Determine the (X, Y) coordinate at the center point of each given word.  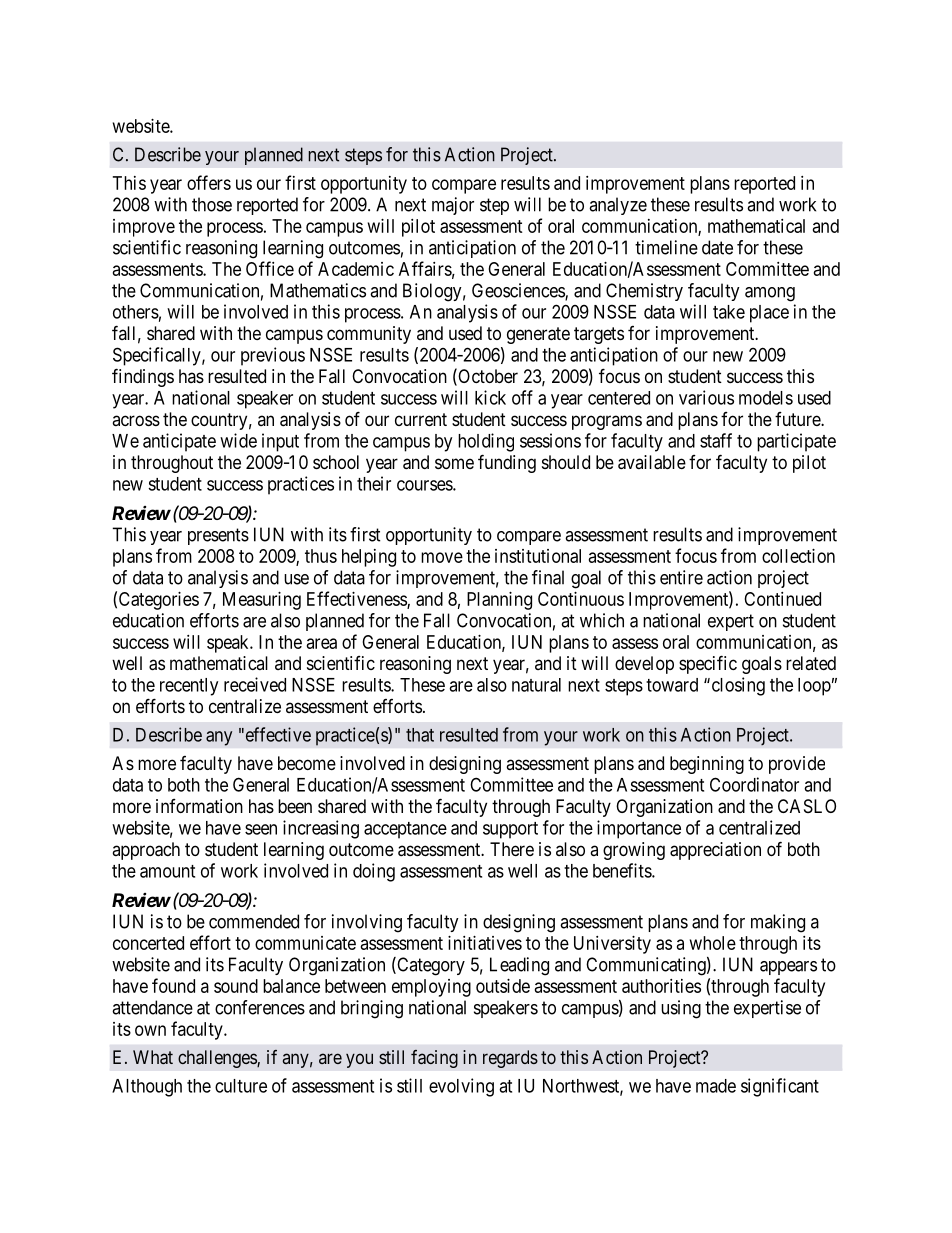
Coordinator (754, 784)
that (420, 735)
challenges (218, 1059)
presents (218, 536)
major (453, 206)
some (454, 463)
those (212, 204)
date (717, 247)
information (199, 806)
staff (716, 440)
